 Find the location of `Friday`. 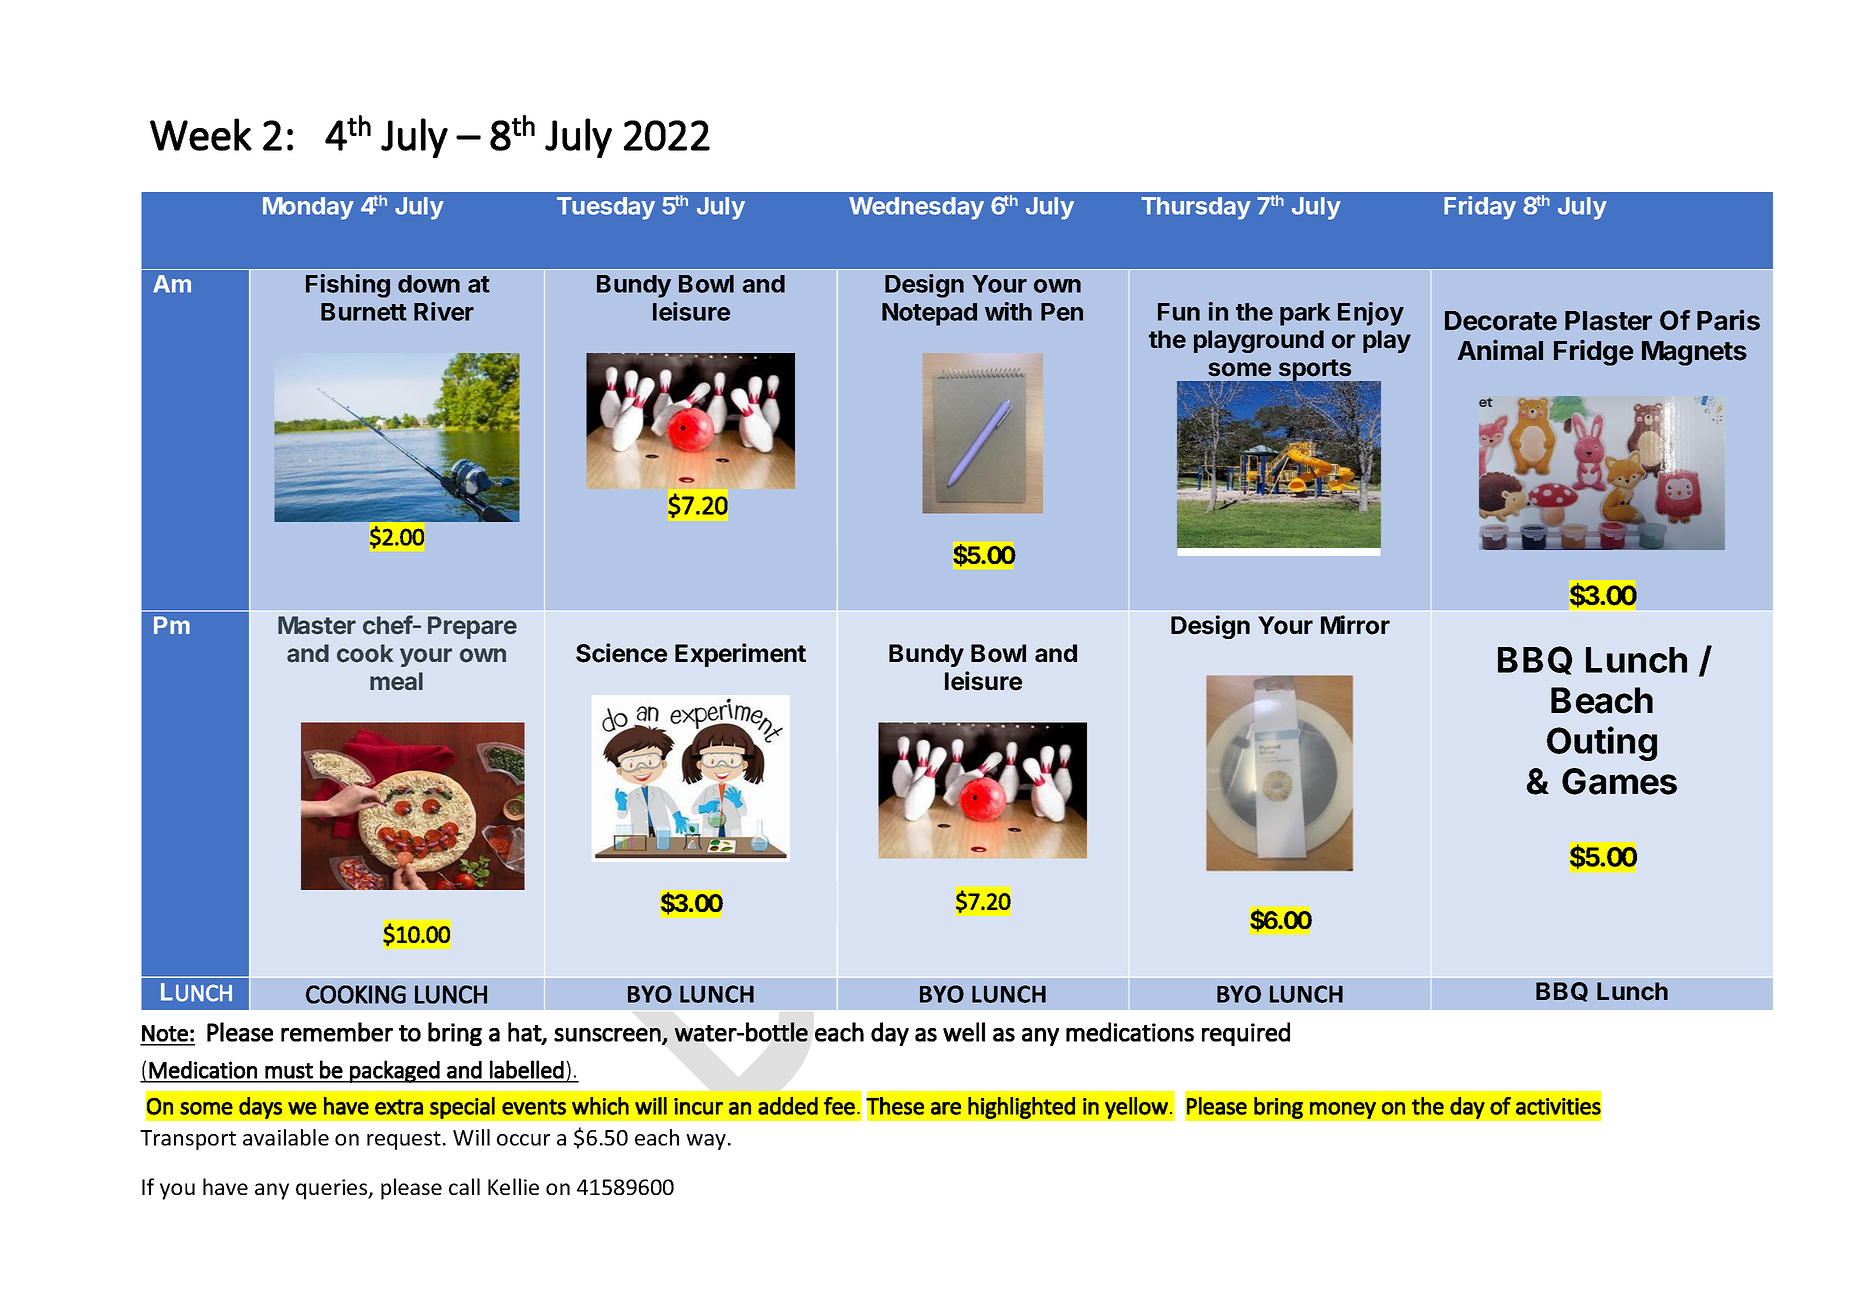

Friday is located at coordinates (1480, 208).
